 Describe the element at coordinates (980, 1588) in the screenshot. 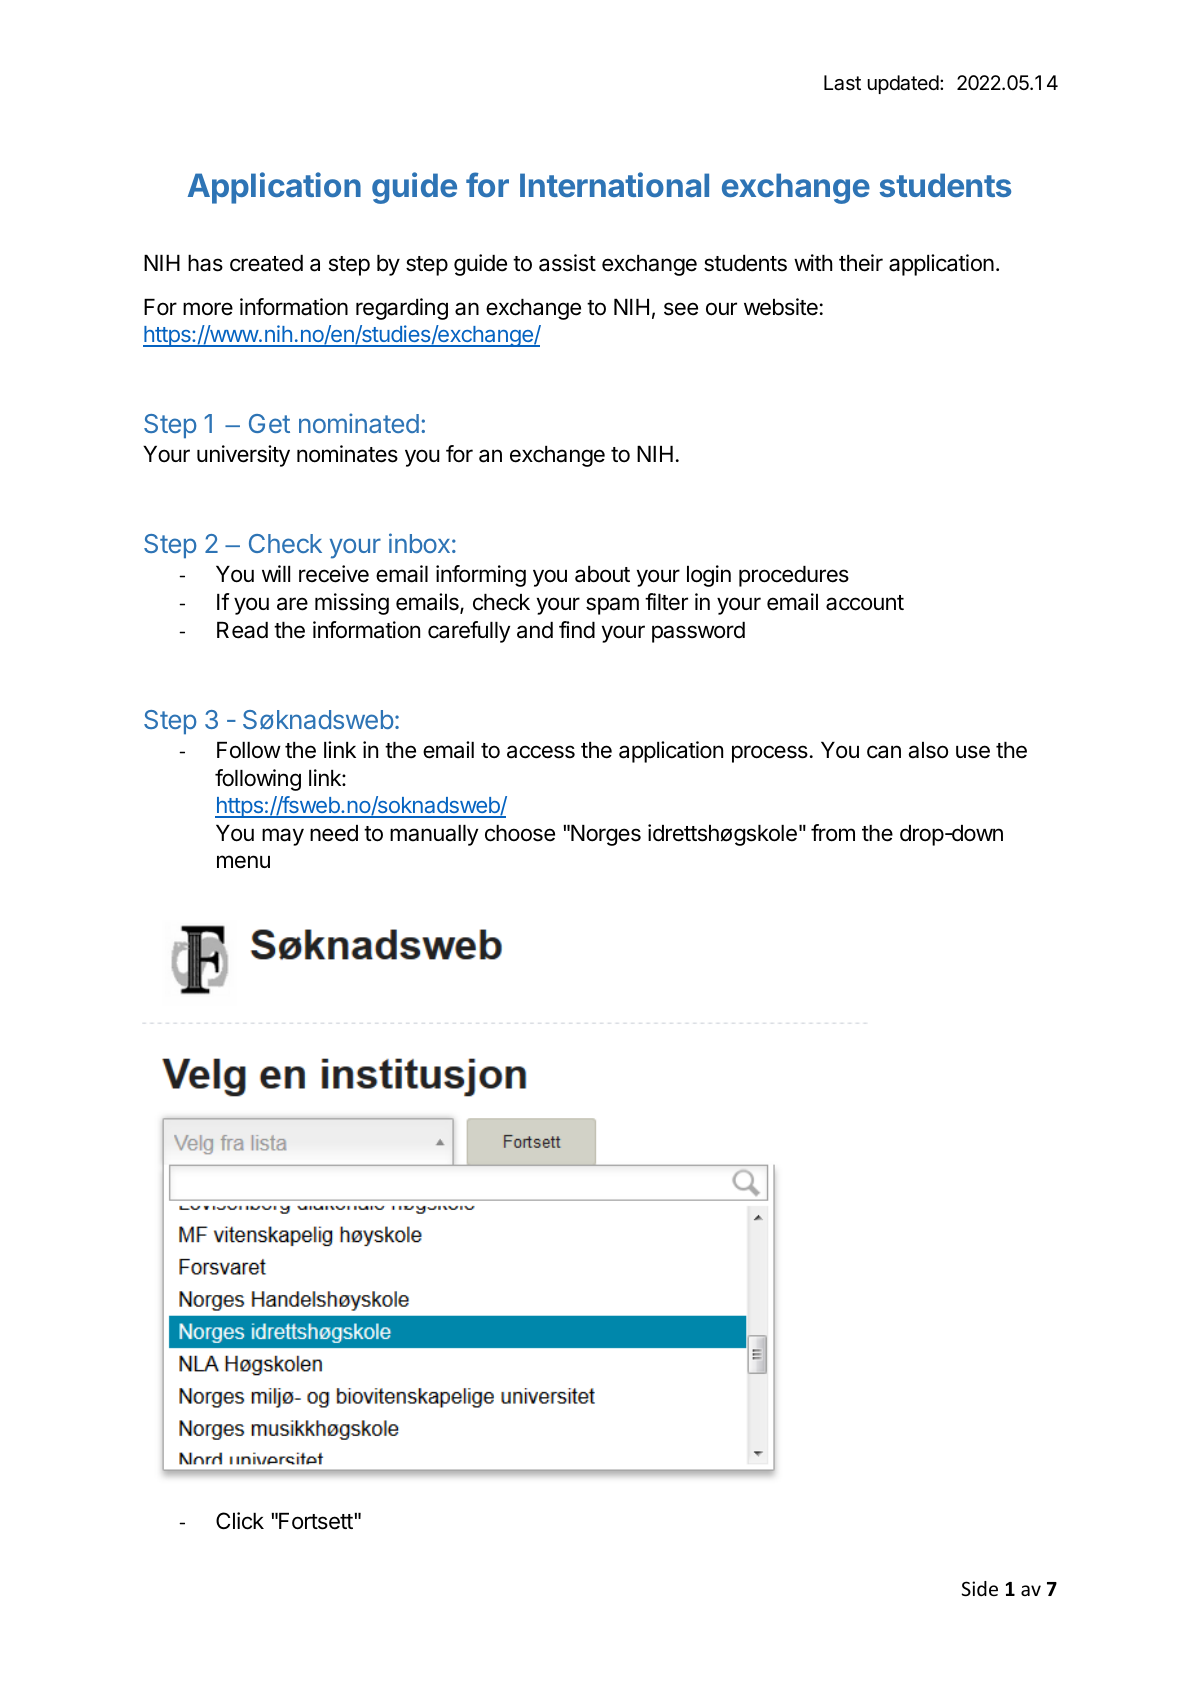

I see `Side` at that location.
